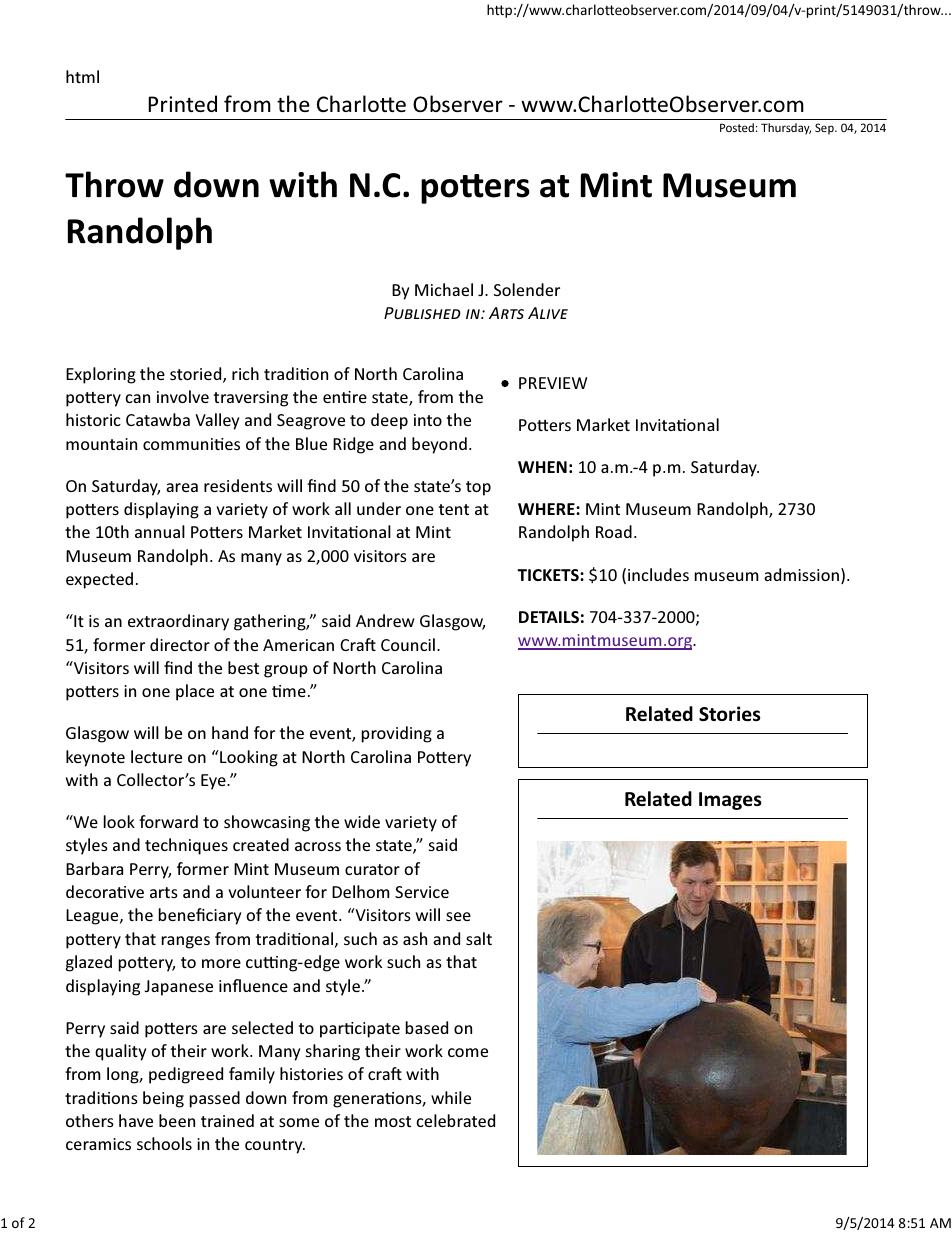 The height and width of the page is (1233, 952). I want to click on been, so click(177, 1120).
